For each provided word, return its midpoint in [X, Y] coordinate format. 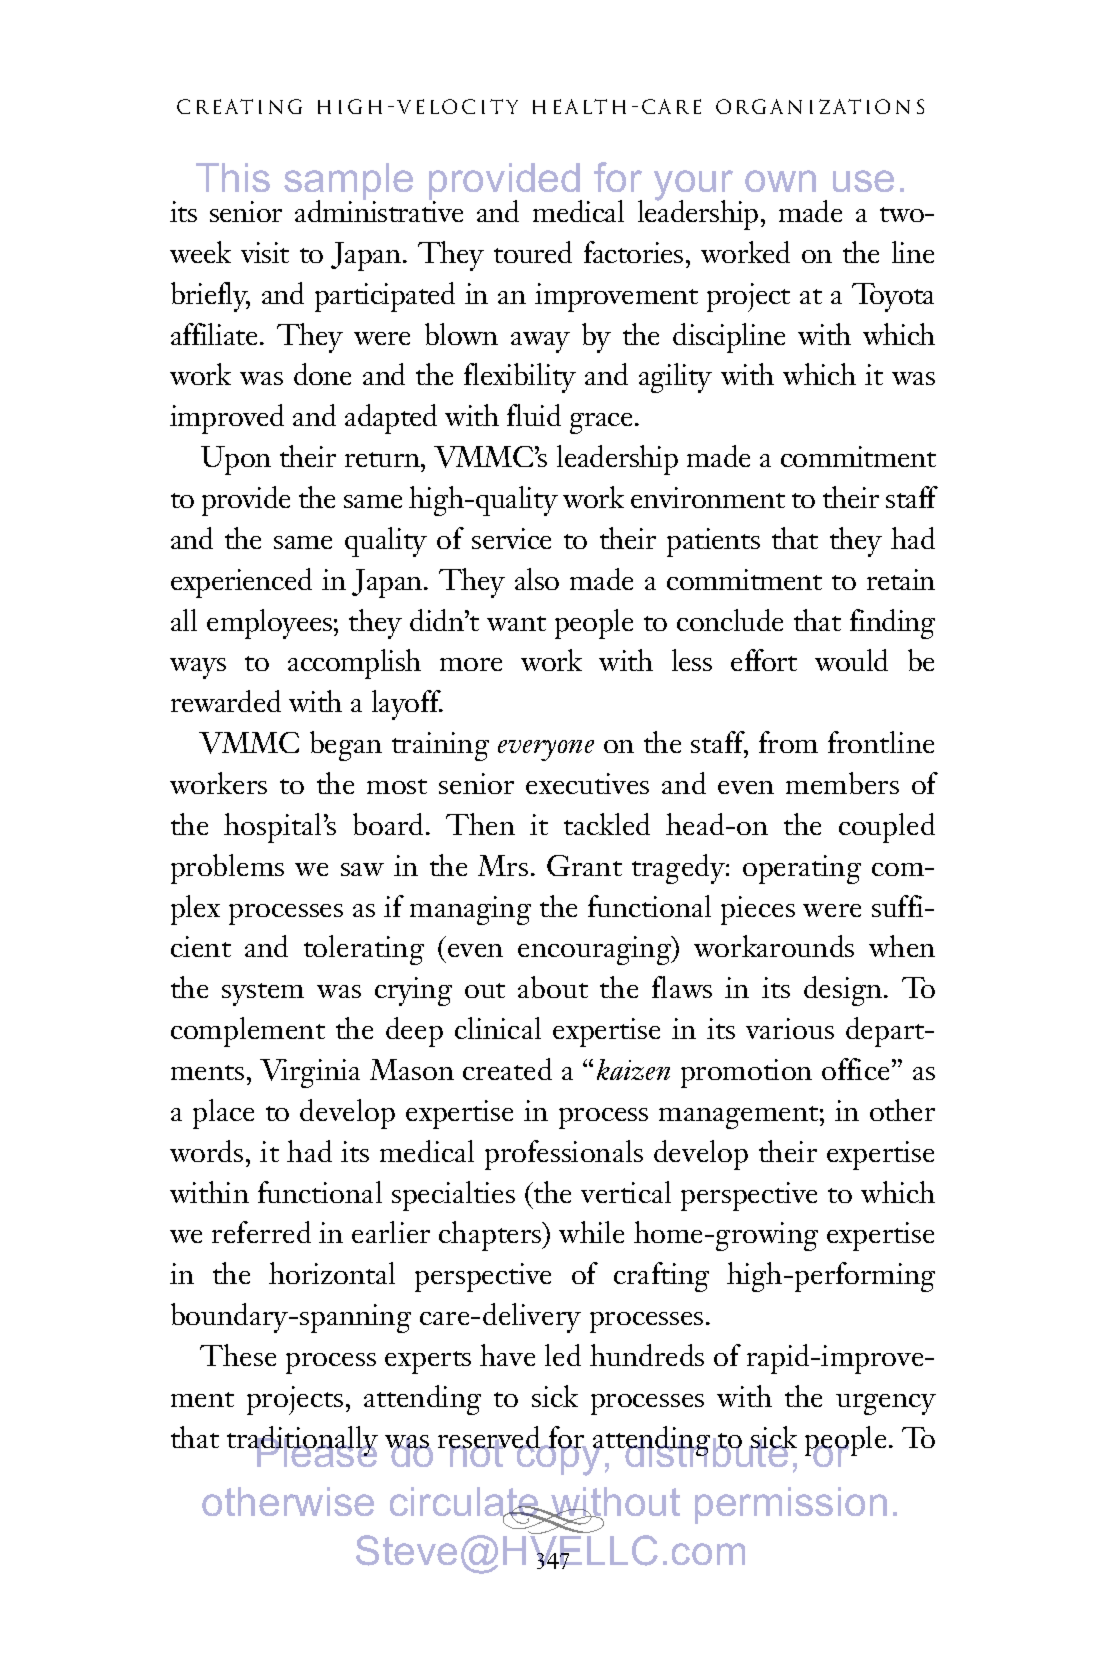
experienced [241, 583]
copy [559, 1459]
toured [533, 252]
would [851, 660]
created [507, 1069]
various [790, 1028]
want [516, 623]
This [233, 177]
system [263, 994]
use [863, 181]
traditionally [302, 1442]
